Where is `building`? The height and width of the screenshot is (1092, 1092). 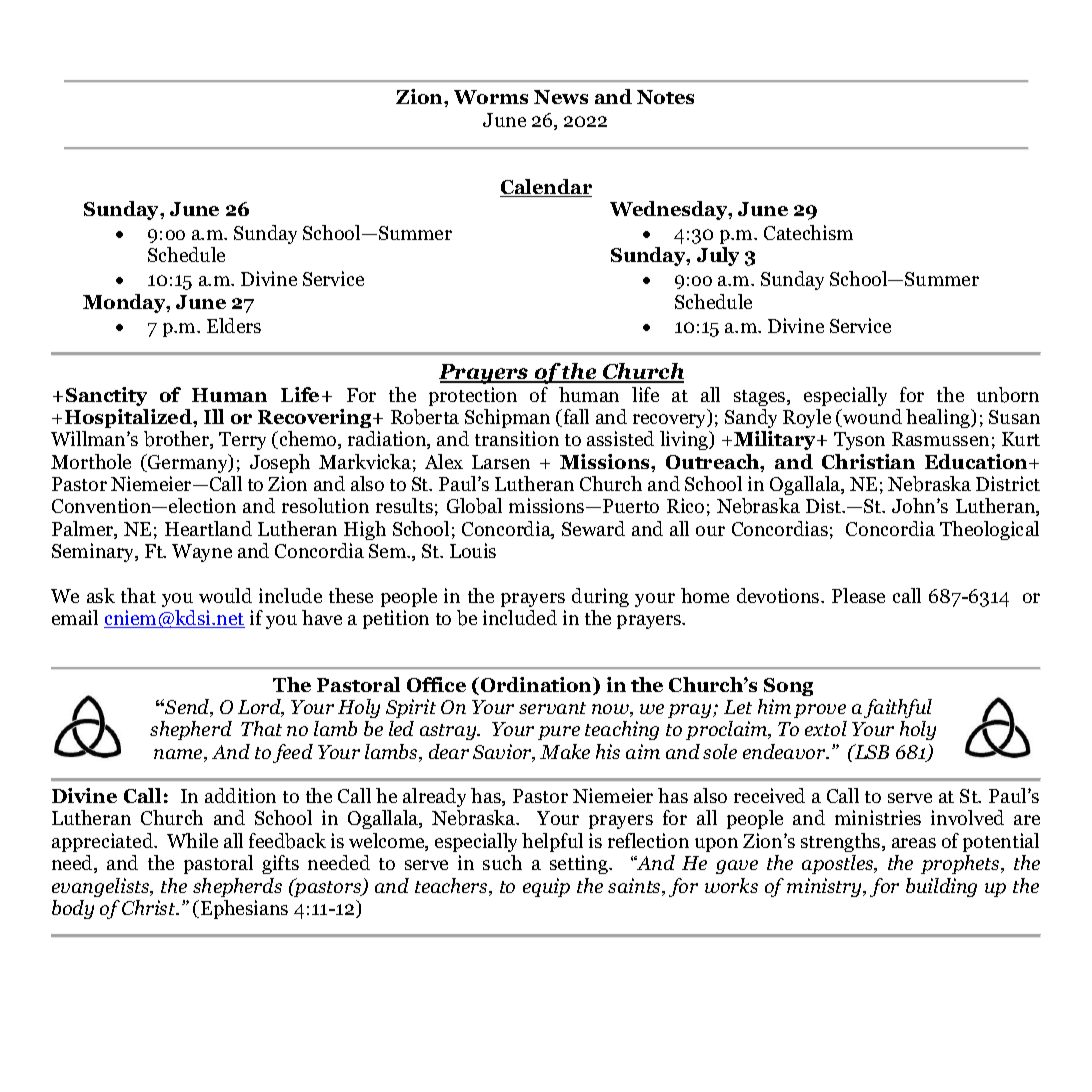 building is located at coordinates (941, 887).
